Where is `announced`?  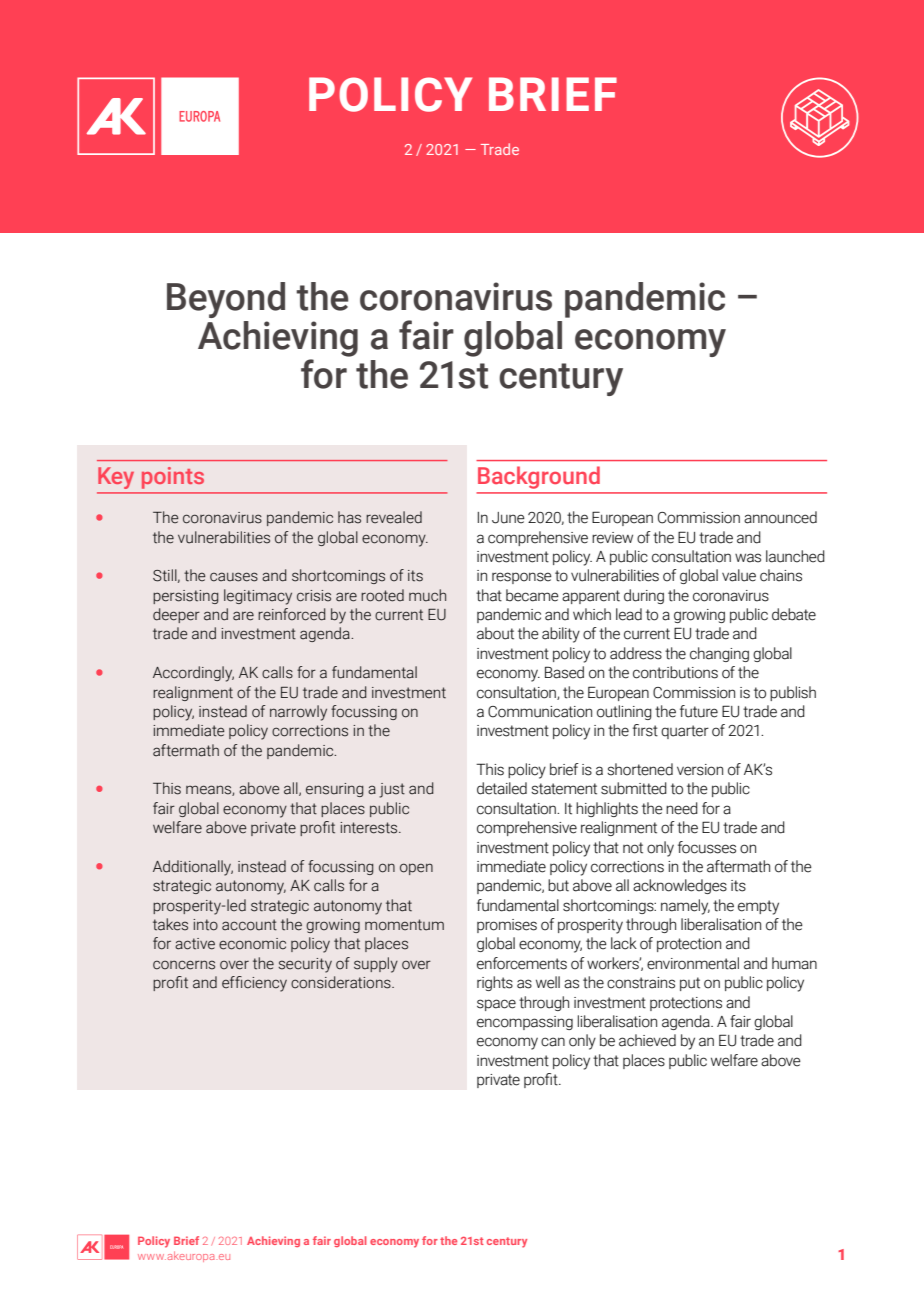
announced is located at coordinates (780, 517).
